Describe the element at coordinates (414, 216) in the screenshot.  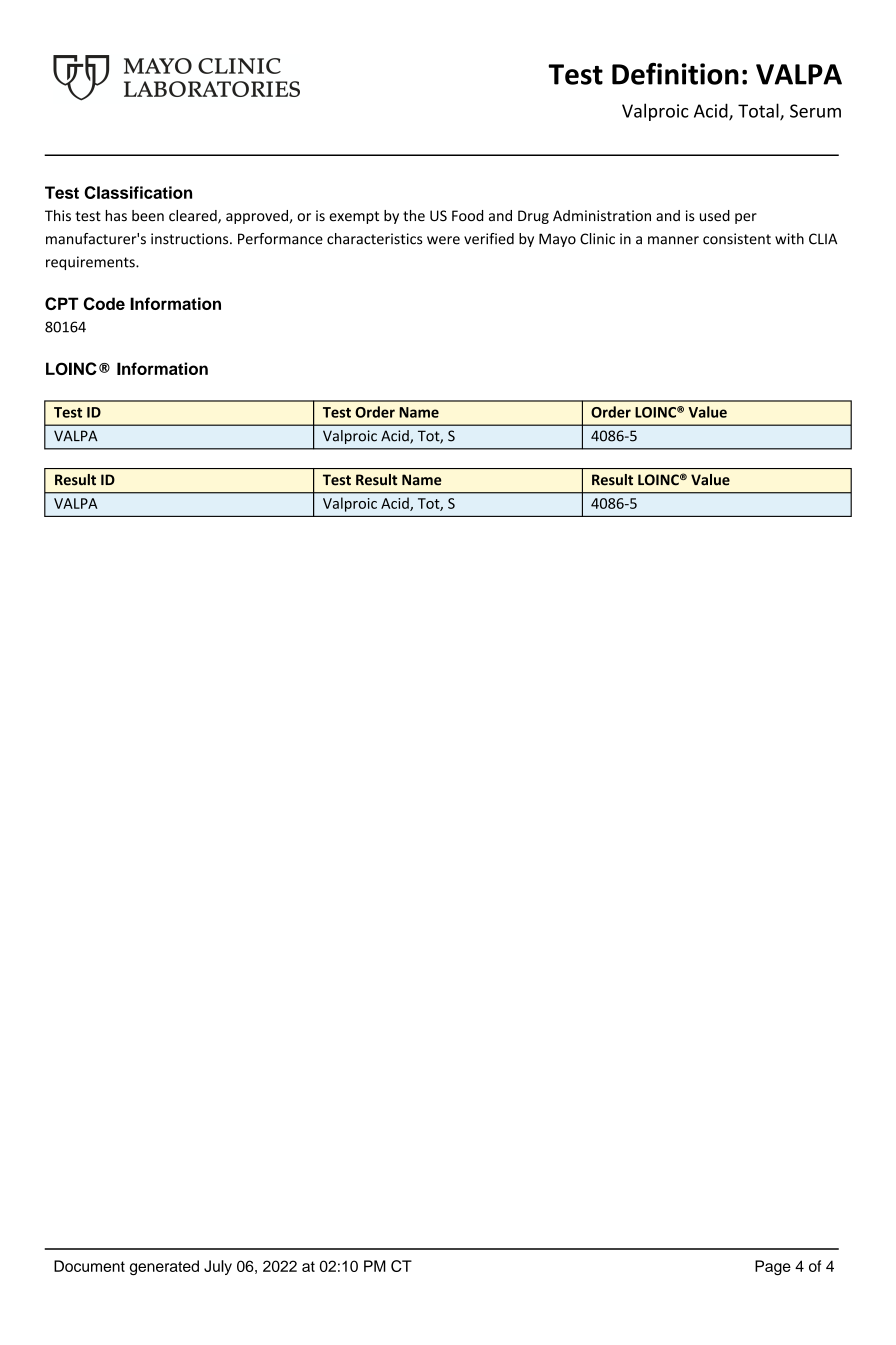
I see `the` at that location.
